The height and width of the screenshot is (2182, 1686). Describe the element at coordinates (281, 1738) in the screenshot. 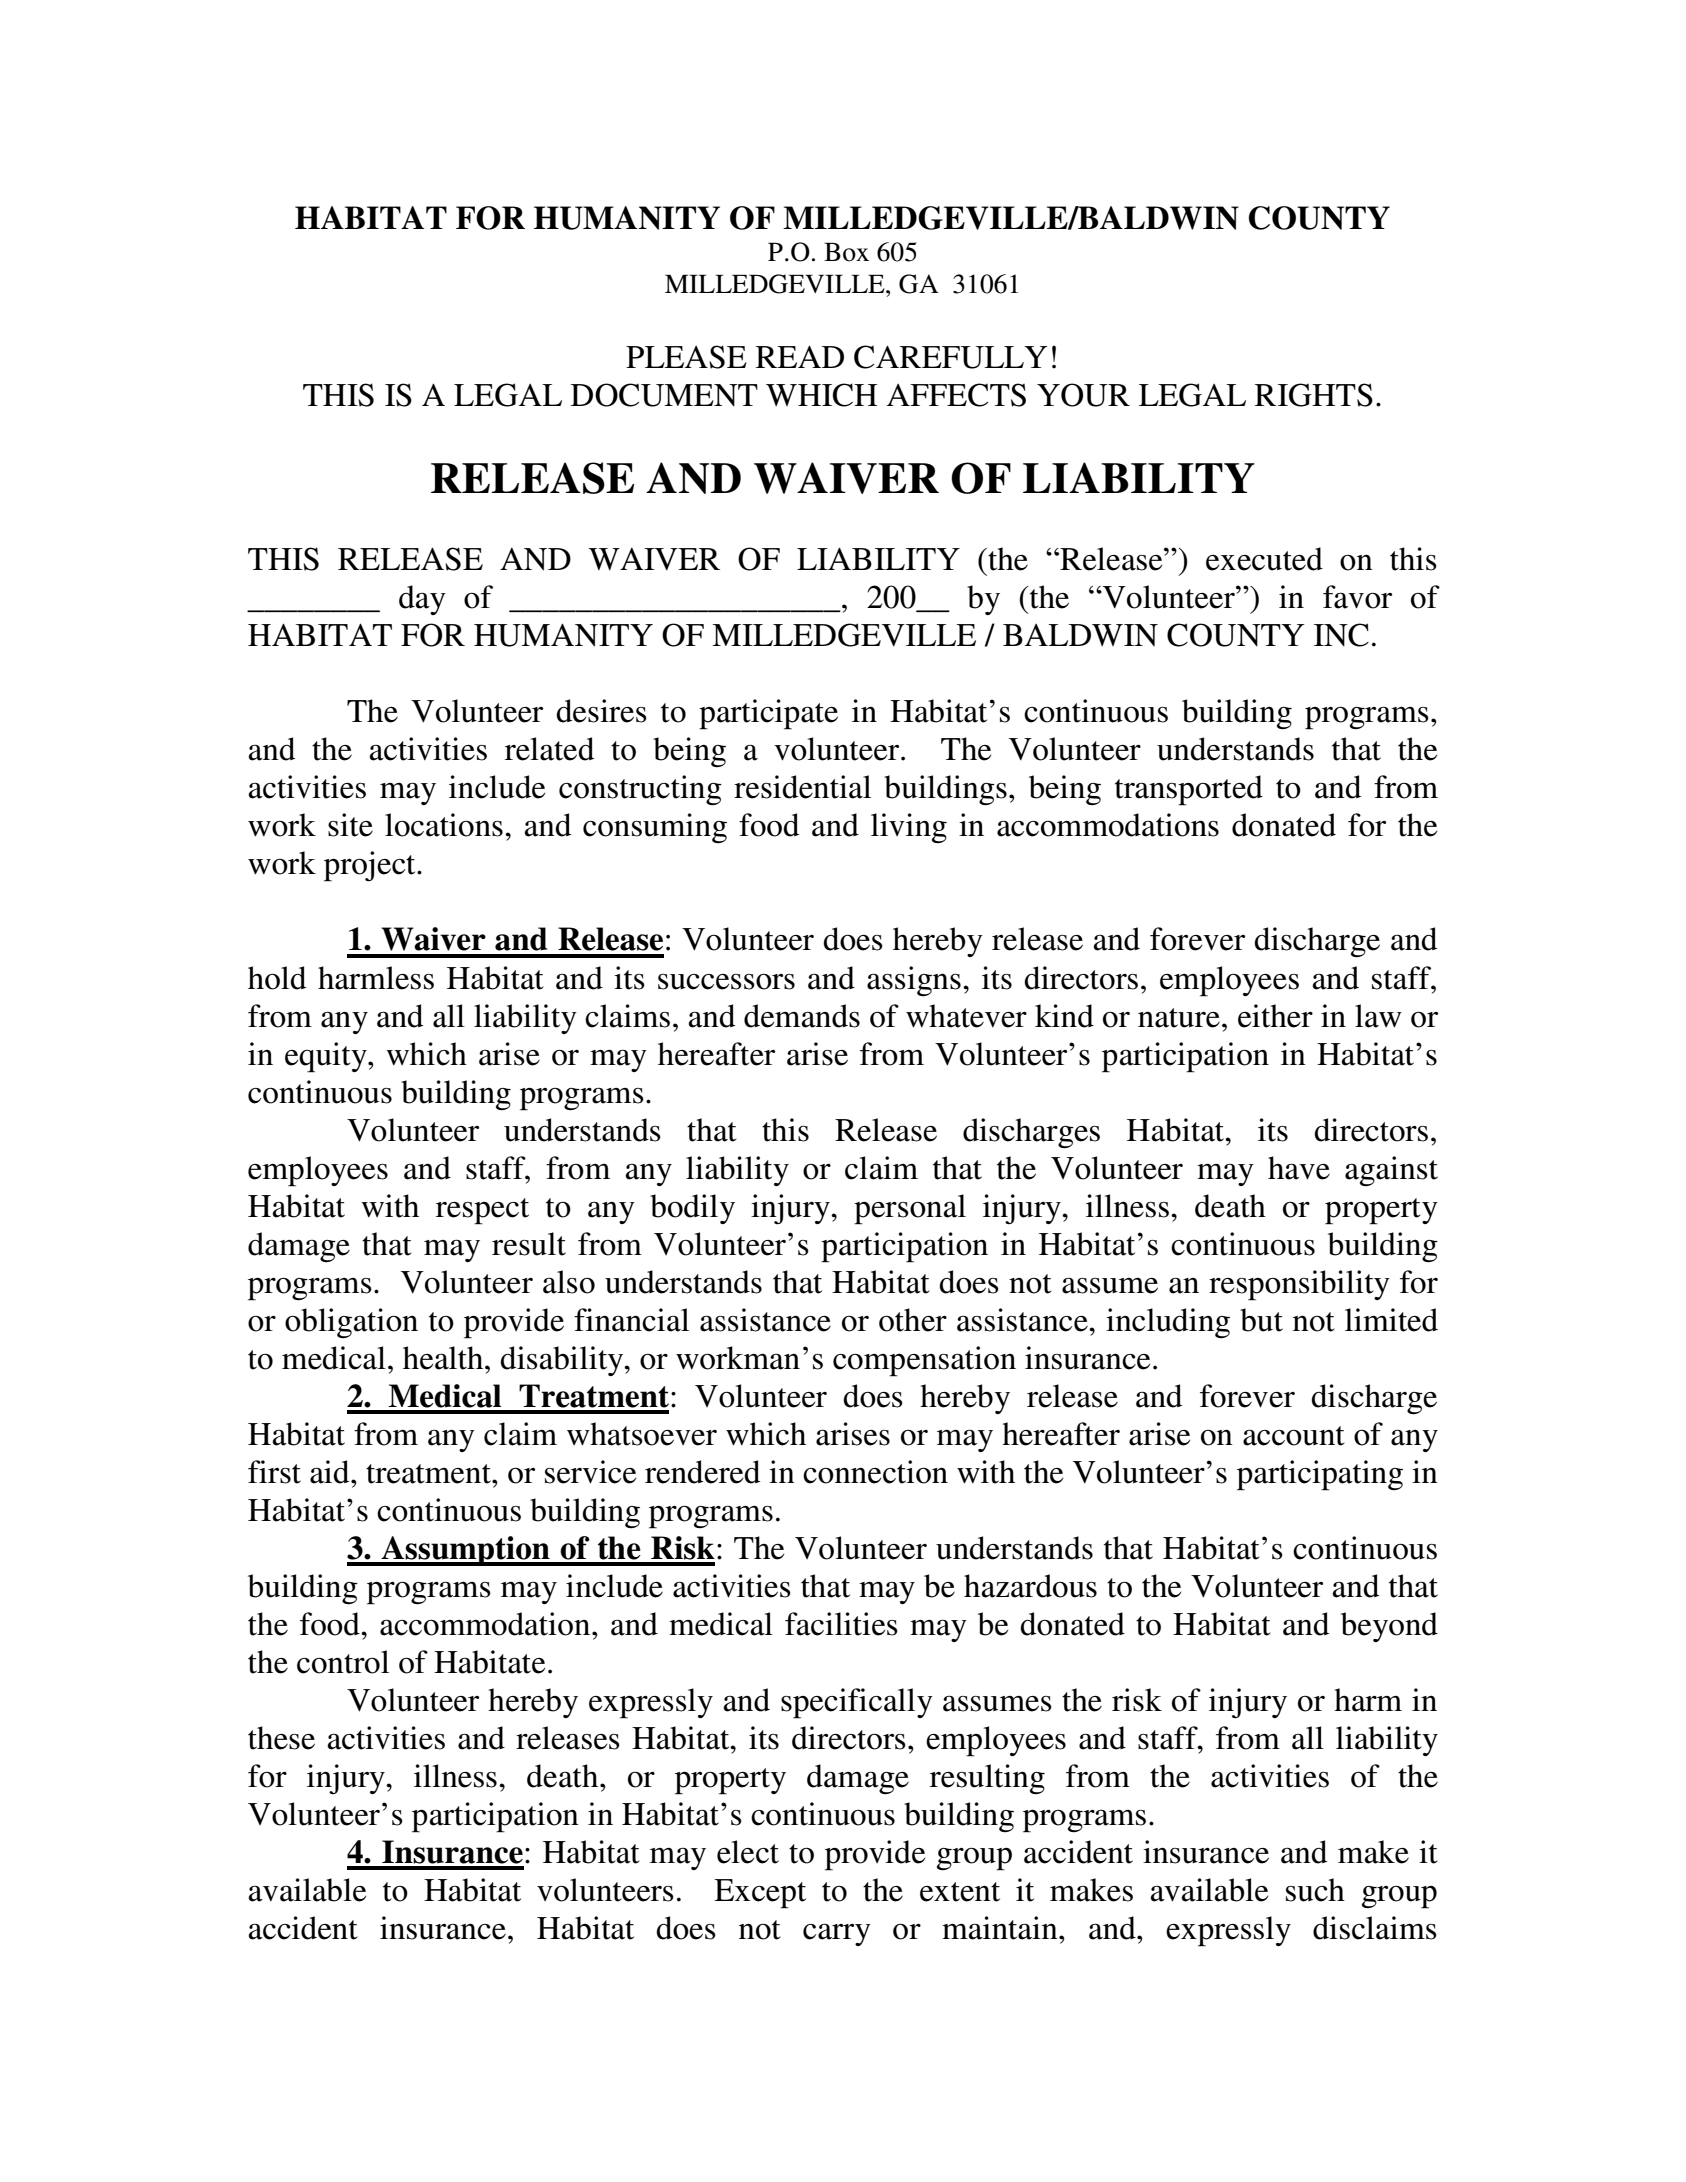

I see `these` at that location.
